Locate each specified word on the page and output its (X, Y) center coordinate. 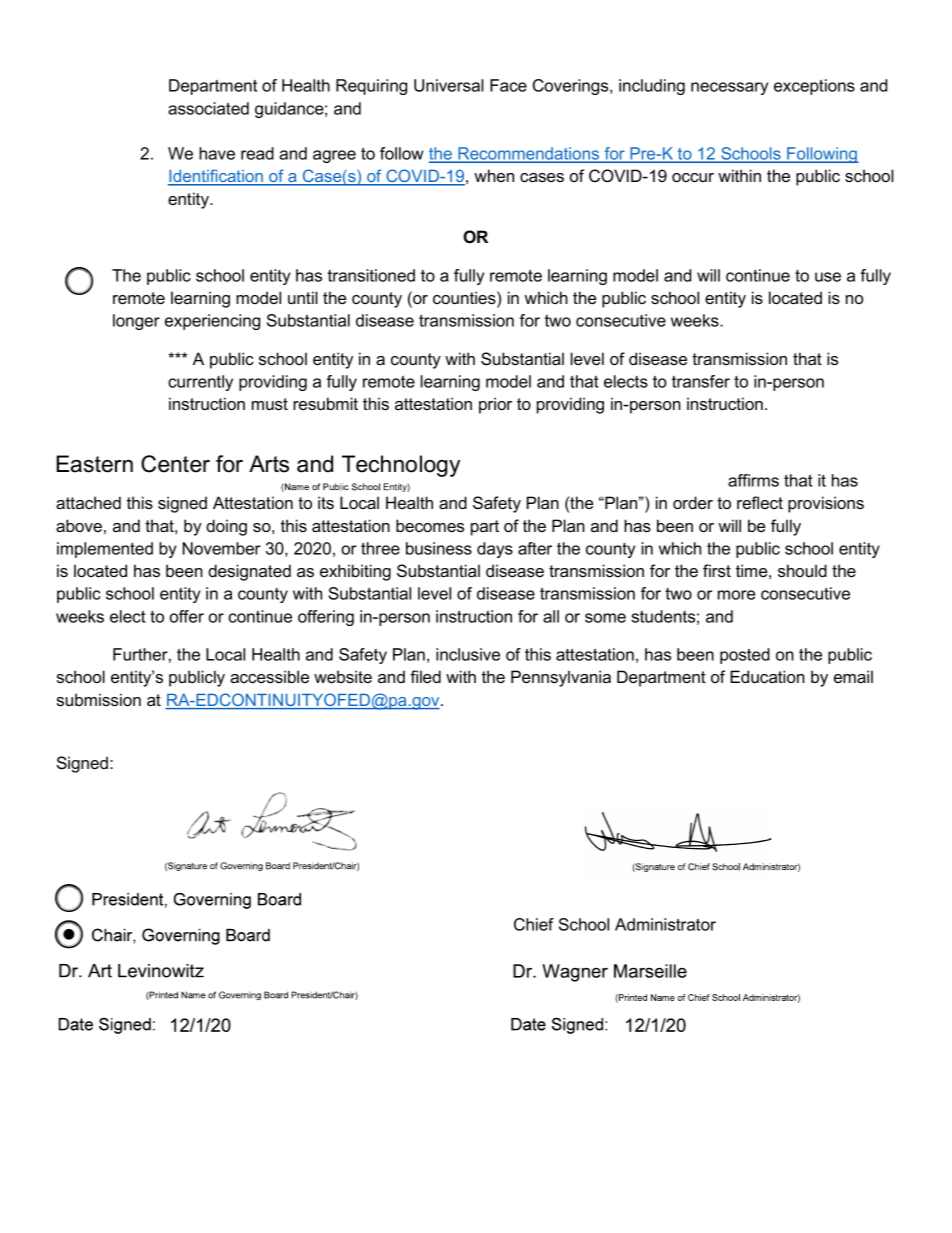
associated (208, 108)
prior (495, 405)
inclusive (468, 654)
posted (745, 656)
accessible (269, 676)
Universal (449, 85)
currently (200, 383)
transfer (701, 381)
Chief (534, 924)
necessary (729, 88)
